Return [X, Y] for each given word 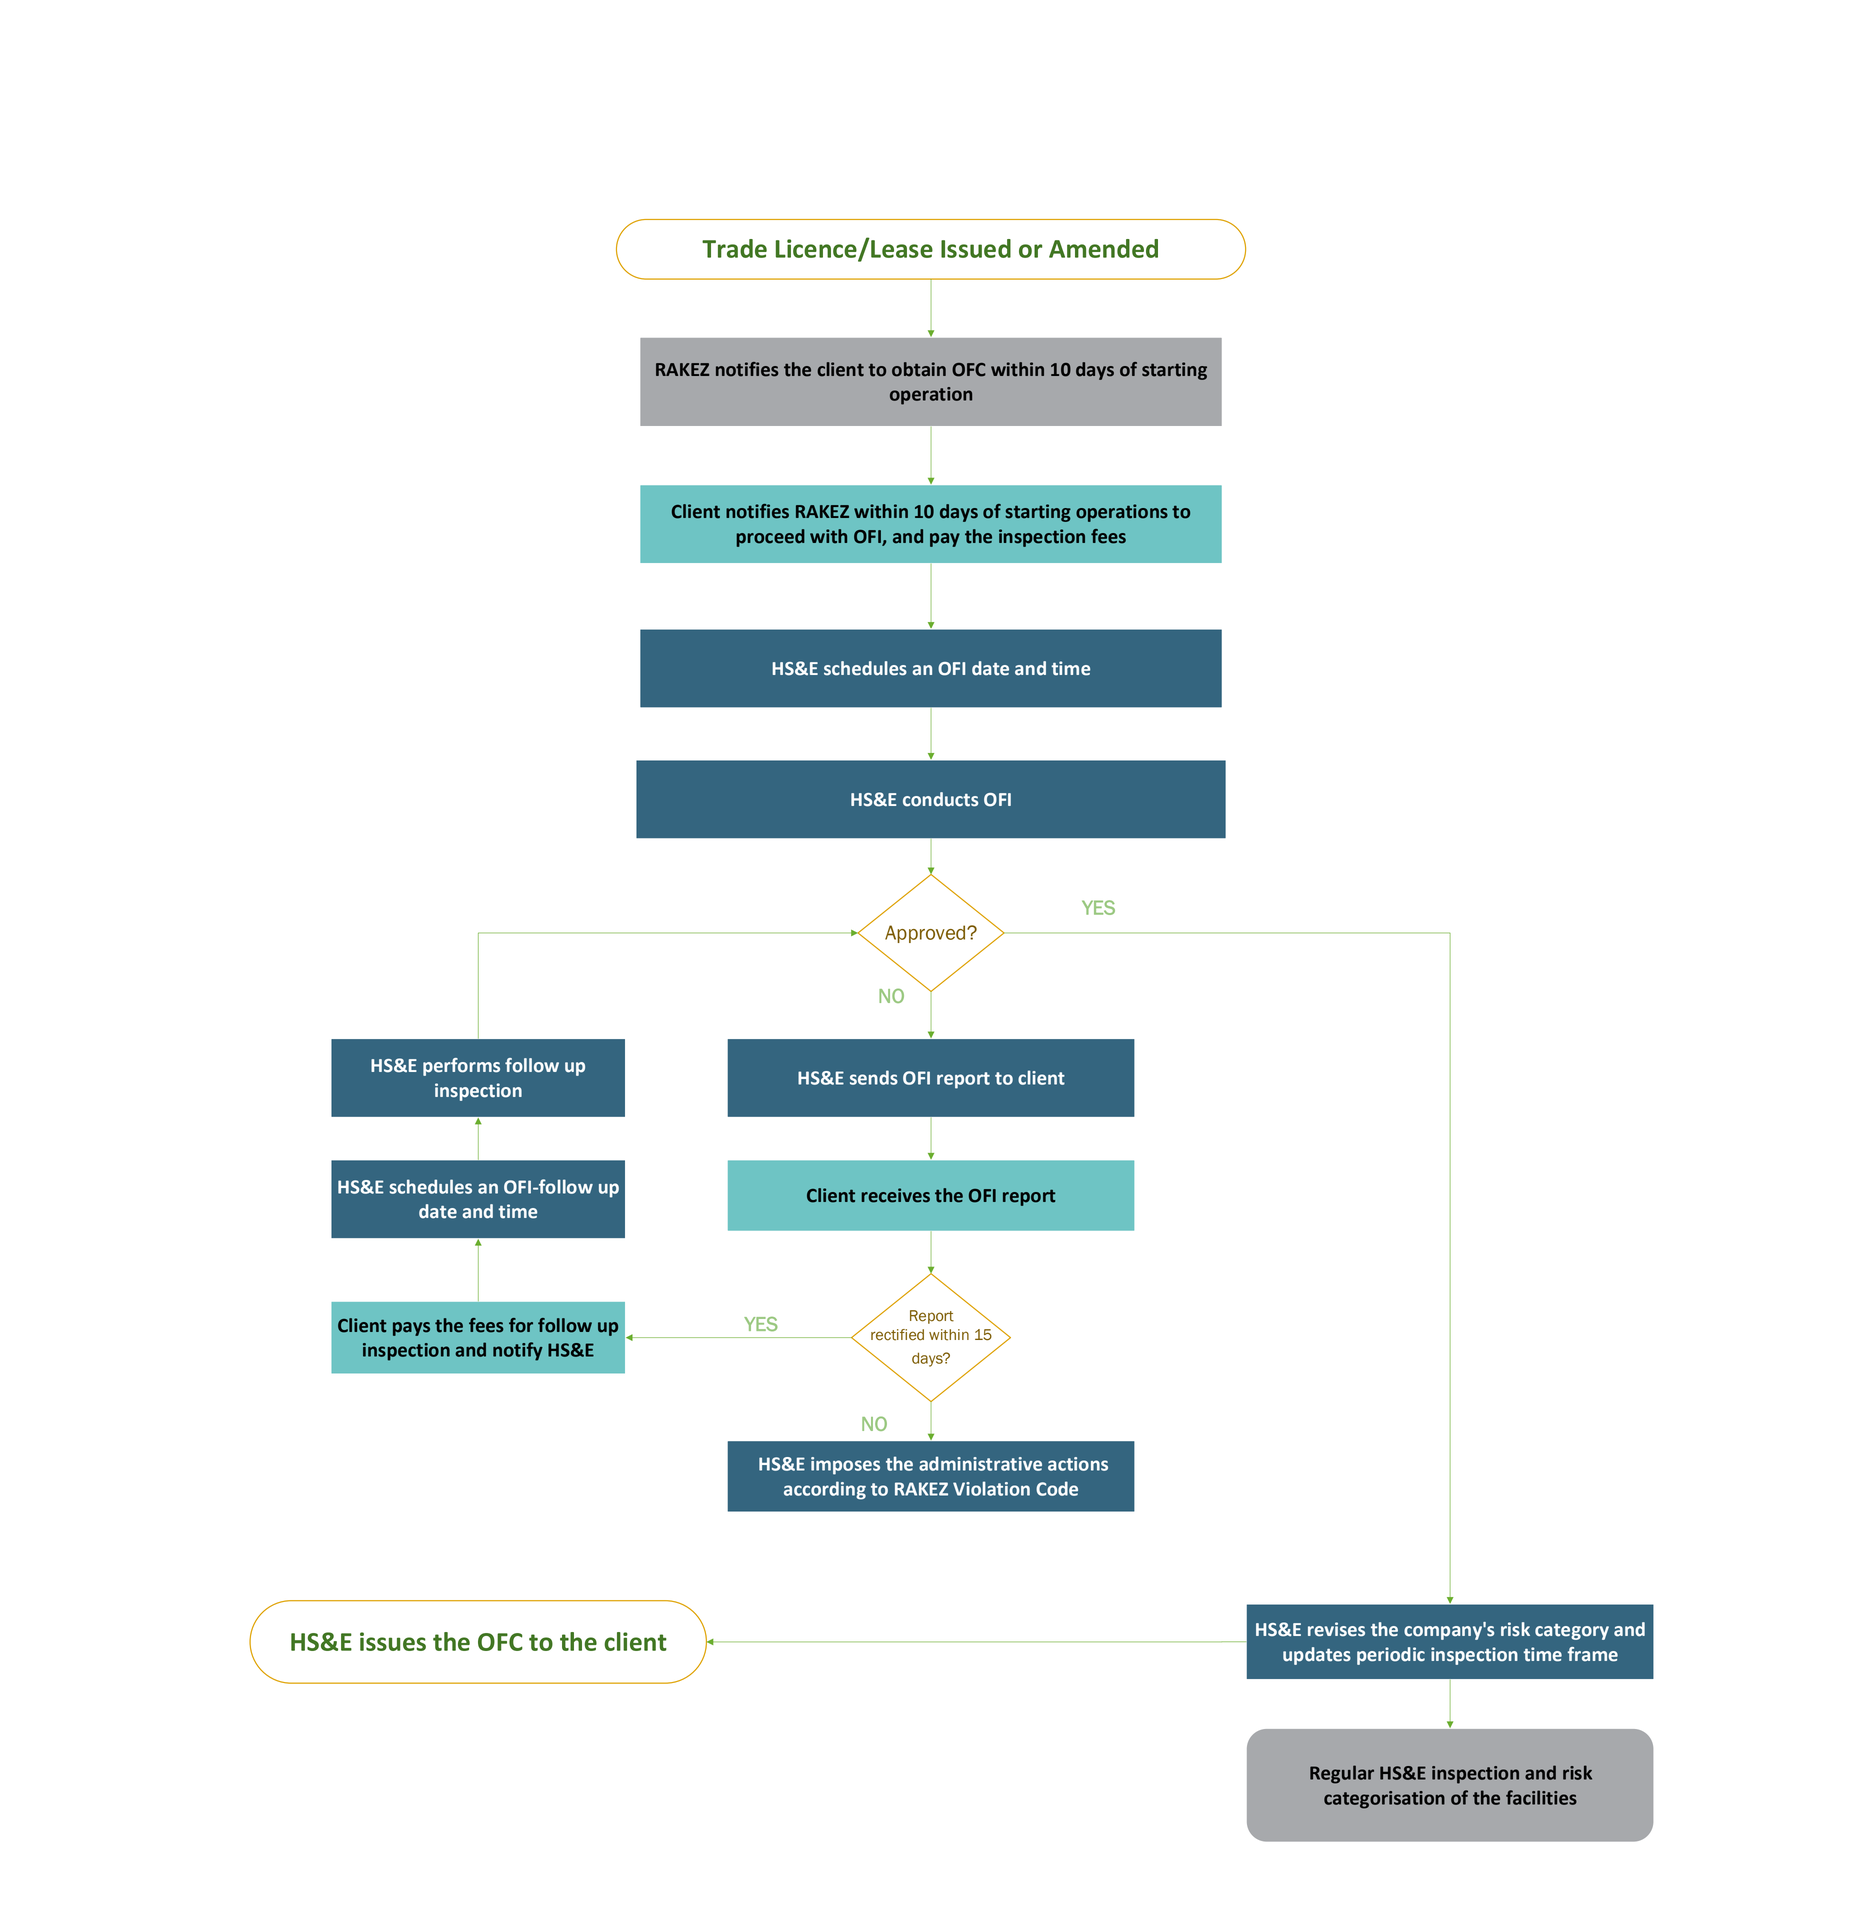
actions [1078, 1464]
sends [874, 1077]
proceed [770, 538]
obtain [919, 369]
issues [393, 1641]
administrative [980, 1463]
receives [895, 1195]
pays [411, 1329]
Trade [734, 248]
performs [461, 1067]
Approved [926, 934]
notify [518, 1351]
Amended [1103, 248]
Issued [976, 248]
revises [1336, 1629]
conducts [940, 799]
